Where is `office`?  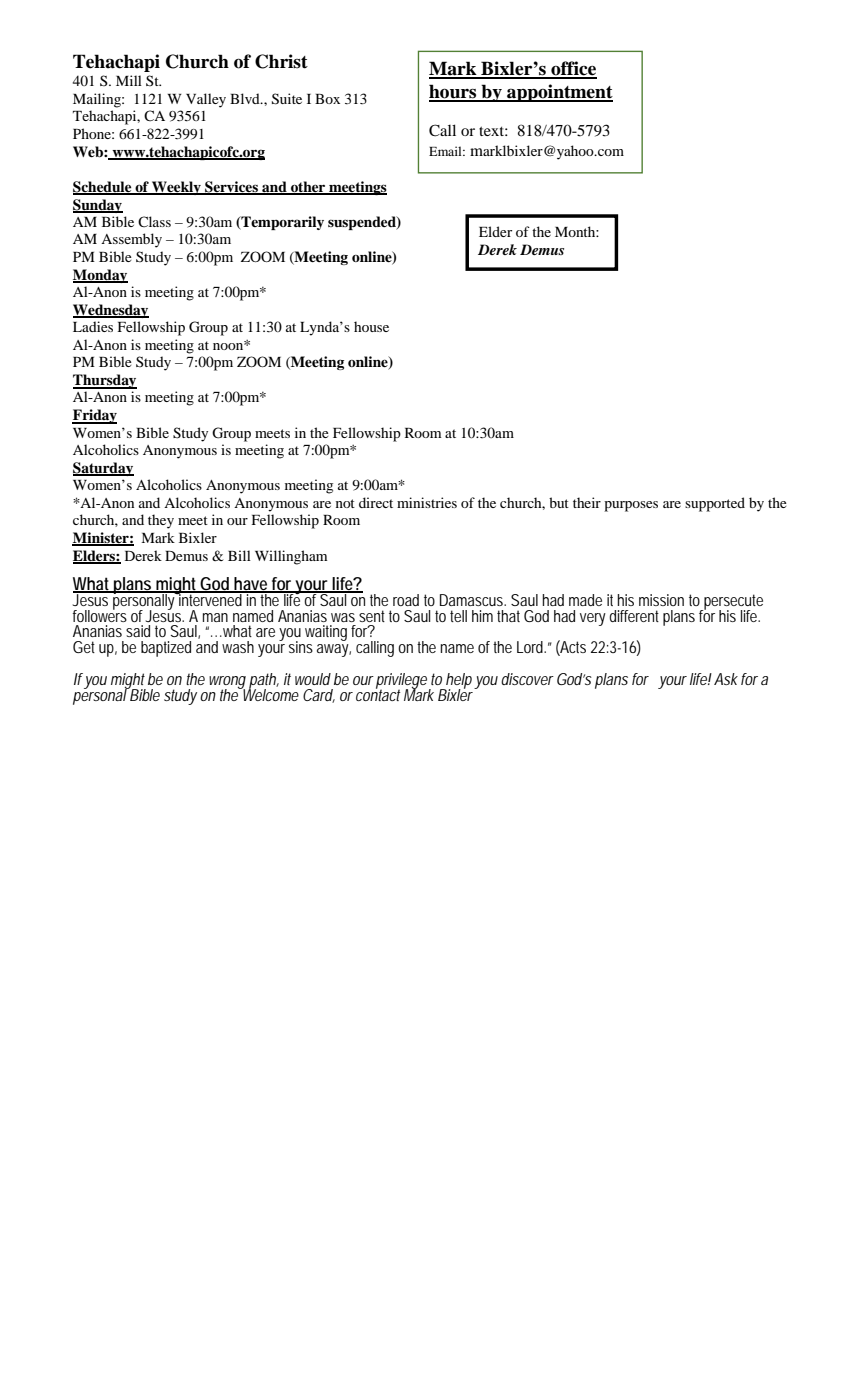 office is located at coordinates (573, 69).
